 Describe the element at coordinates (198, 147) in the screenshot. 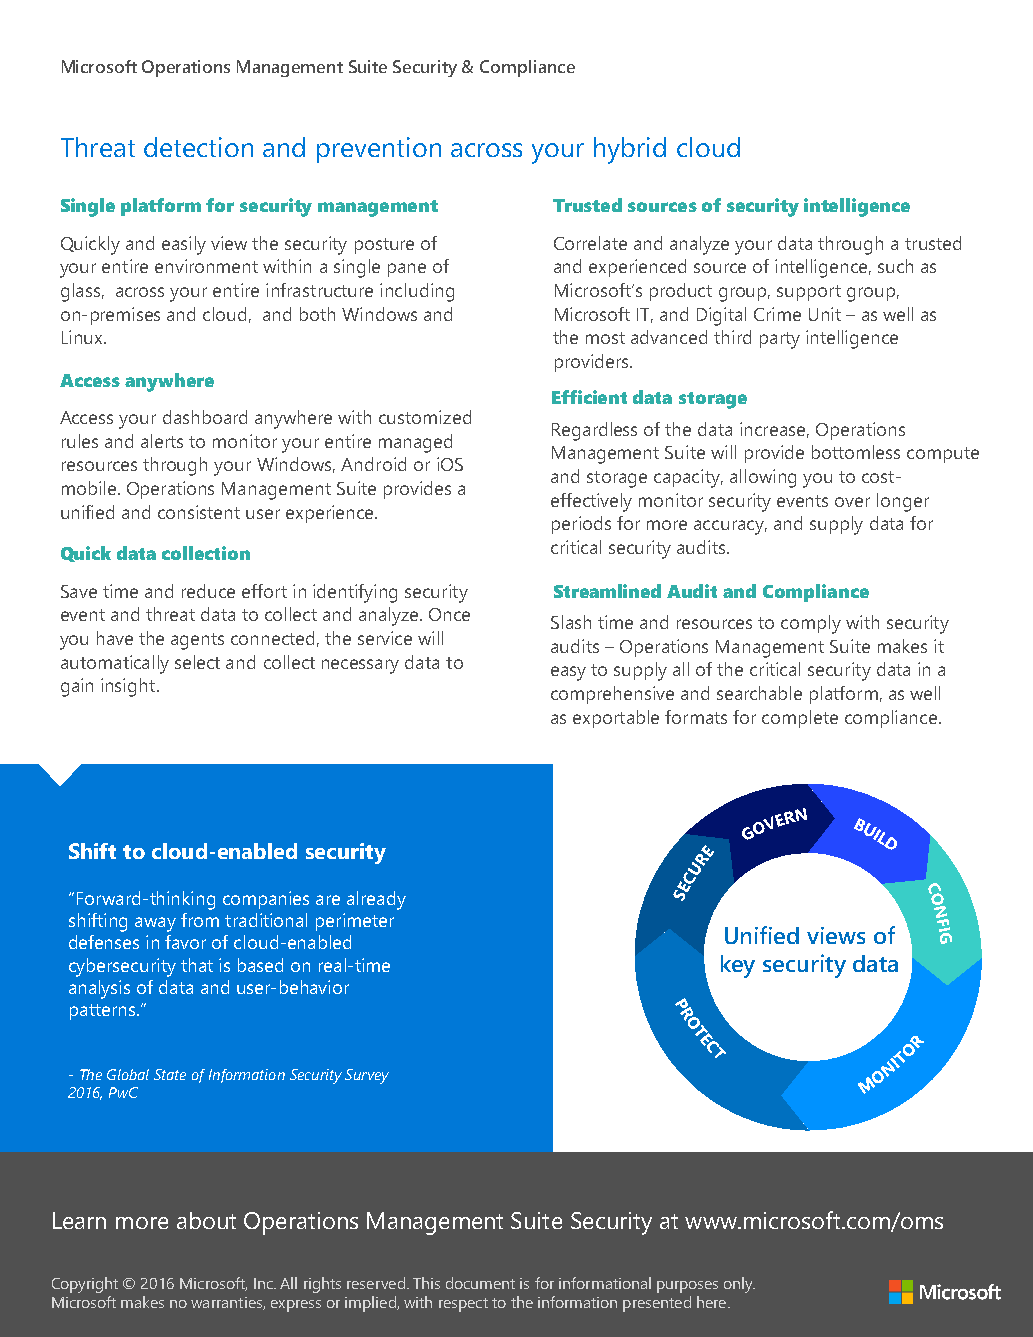

I see `detection` at that location.
